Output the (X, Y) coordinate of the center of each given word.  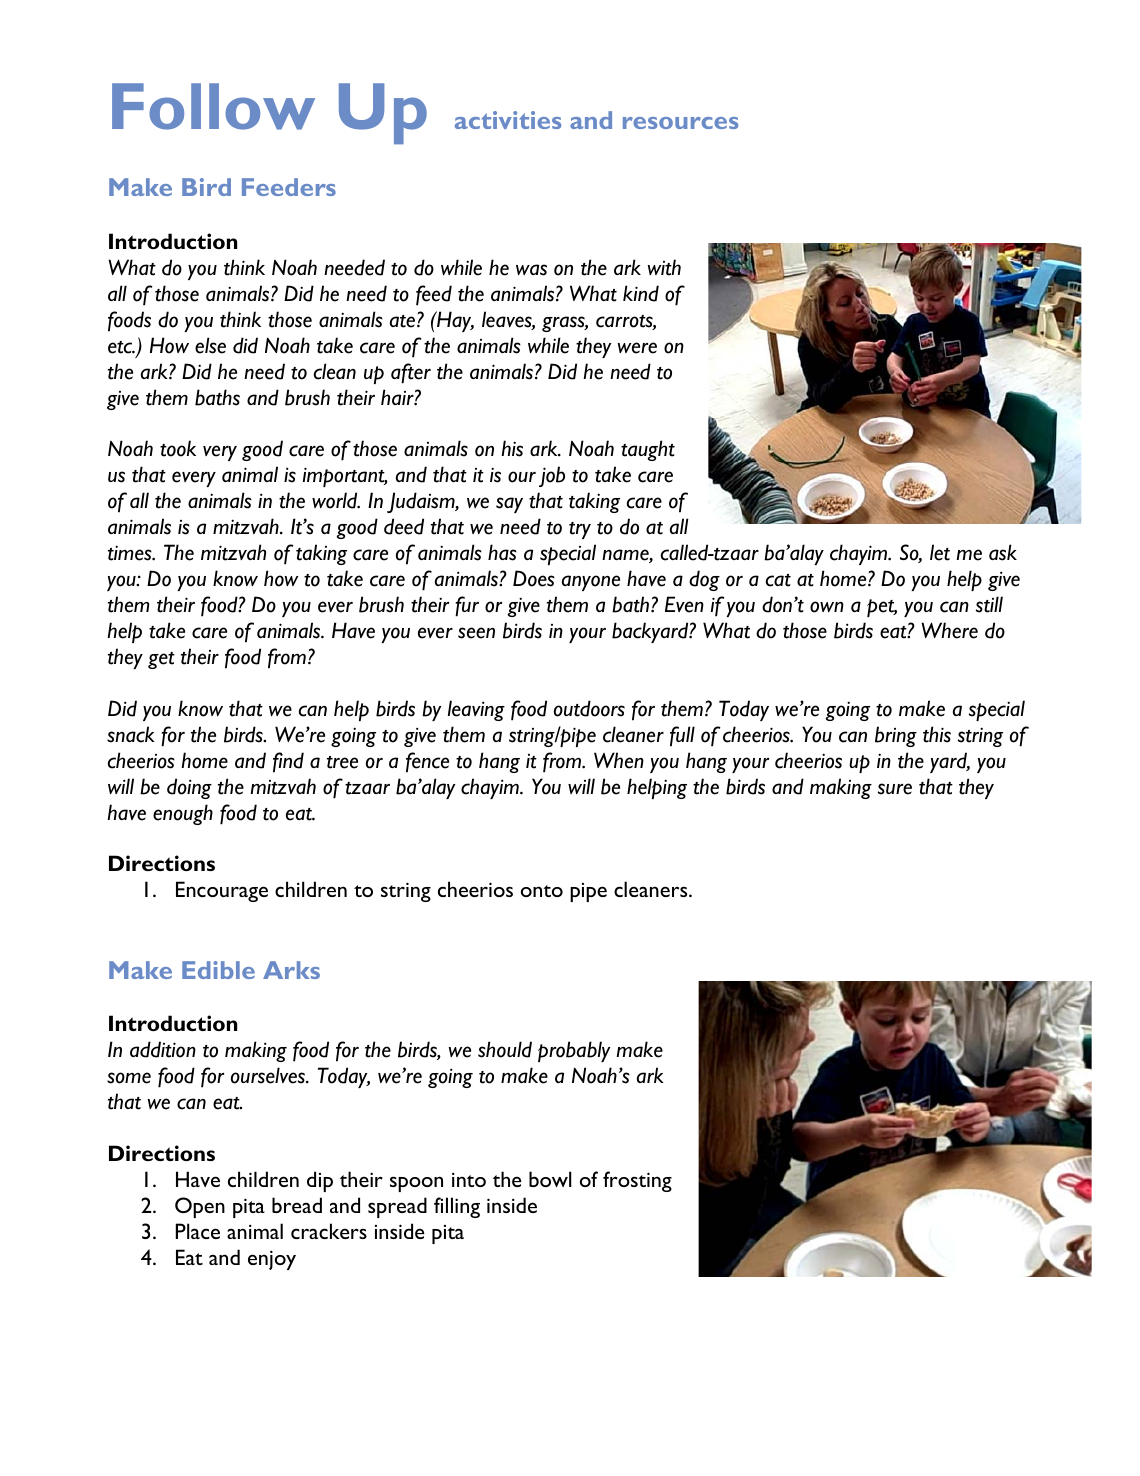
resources (680, 123)
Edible (218, 970)
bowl (550, 1179)
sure (895, 789)
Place (198, 1231)
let (940, 552)
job (552, 476)
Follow (213, 106)
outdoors (589, 708)
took (178, 448)
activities (508, 120)
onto (542, 891)
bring (896, 736)
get (161, 660)
